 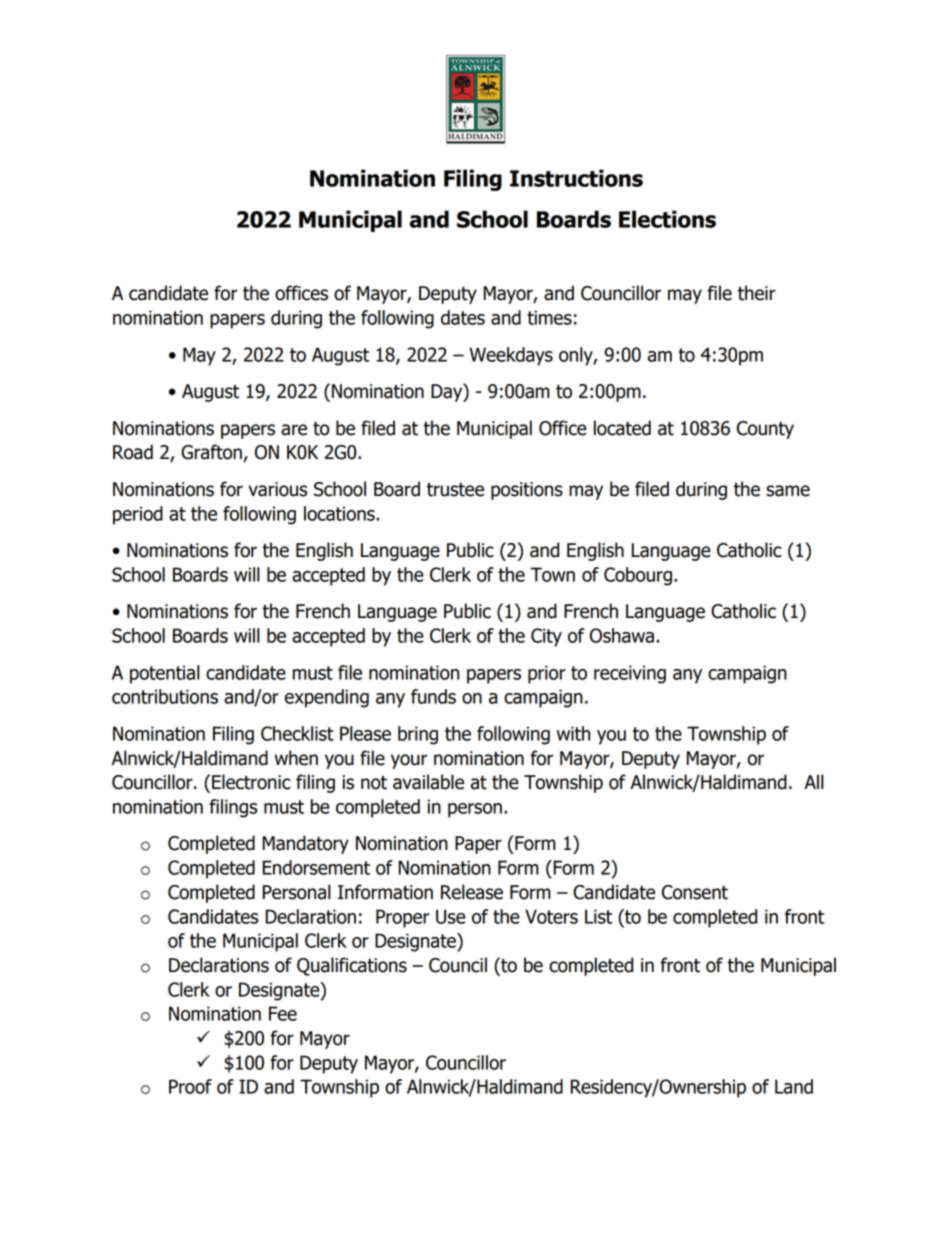 What do you see at coordinates (511, 356) in the image?
I see `Weekdays` at bounding box center [511, 356].
